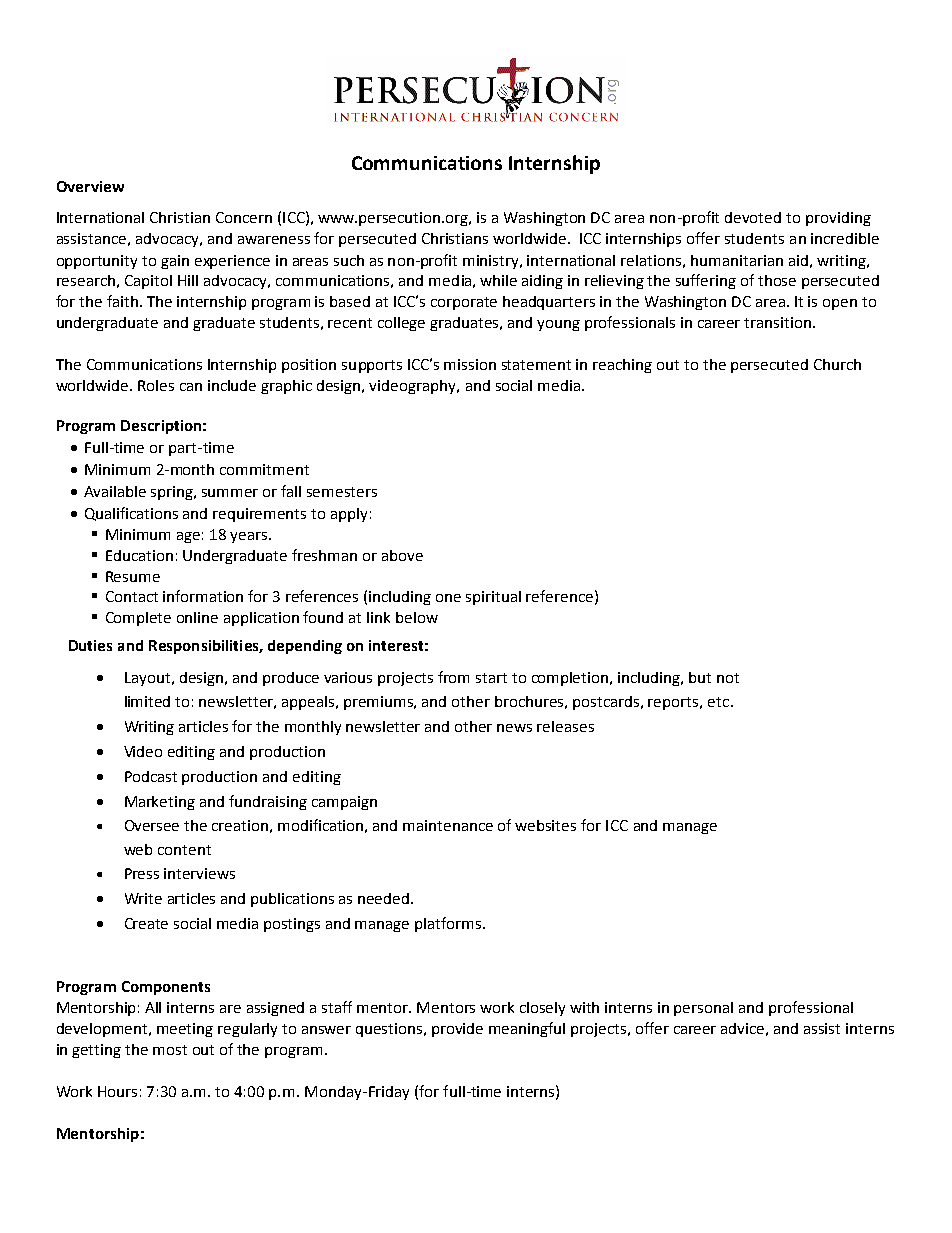 The image size is (952, 1233). I want to click on semesters, so click(342, 492).
